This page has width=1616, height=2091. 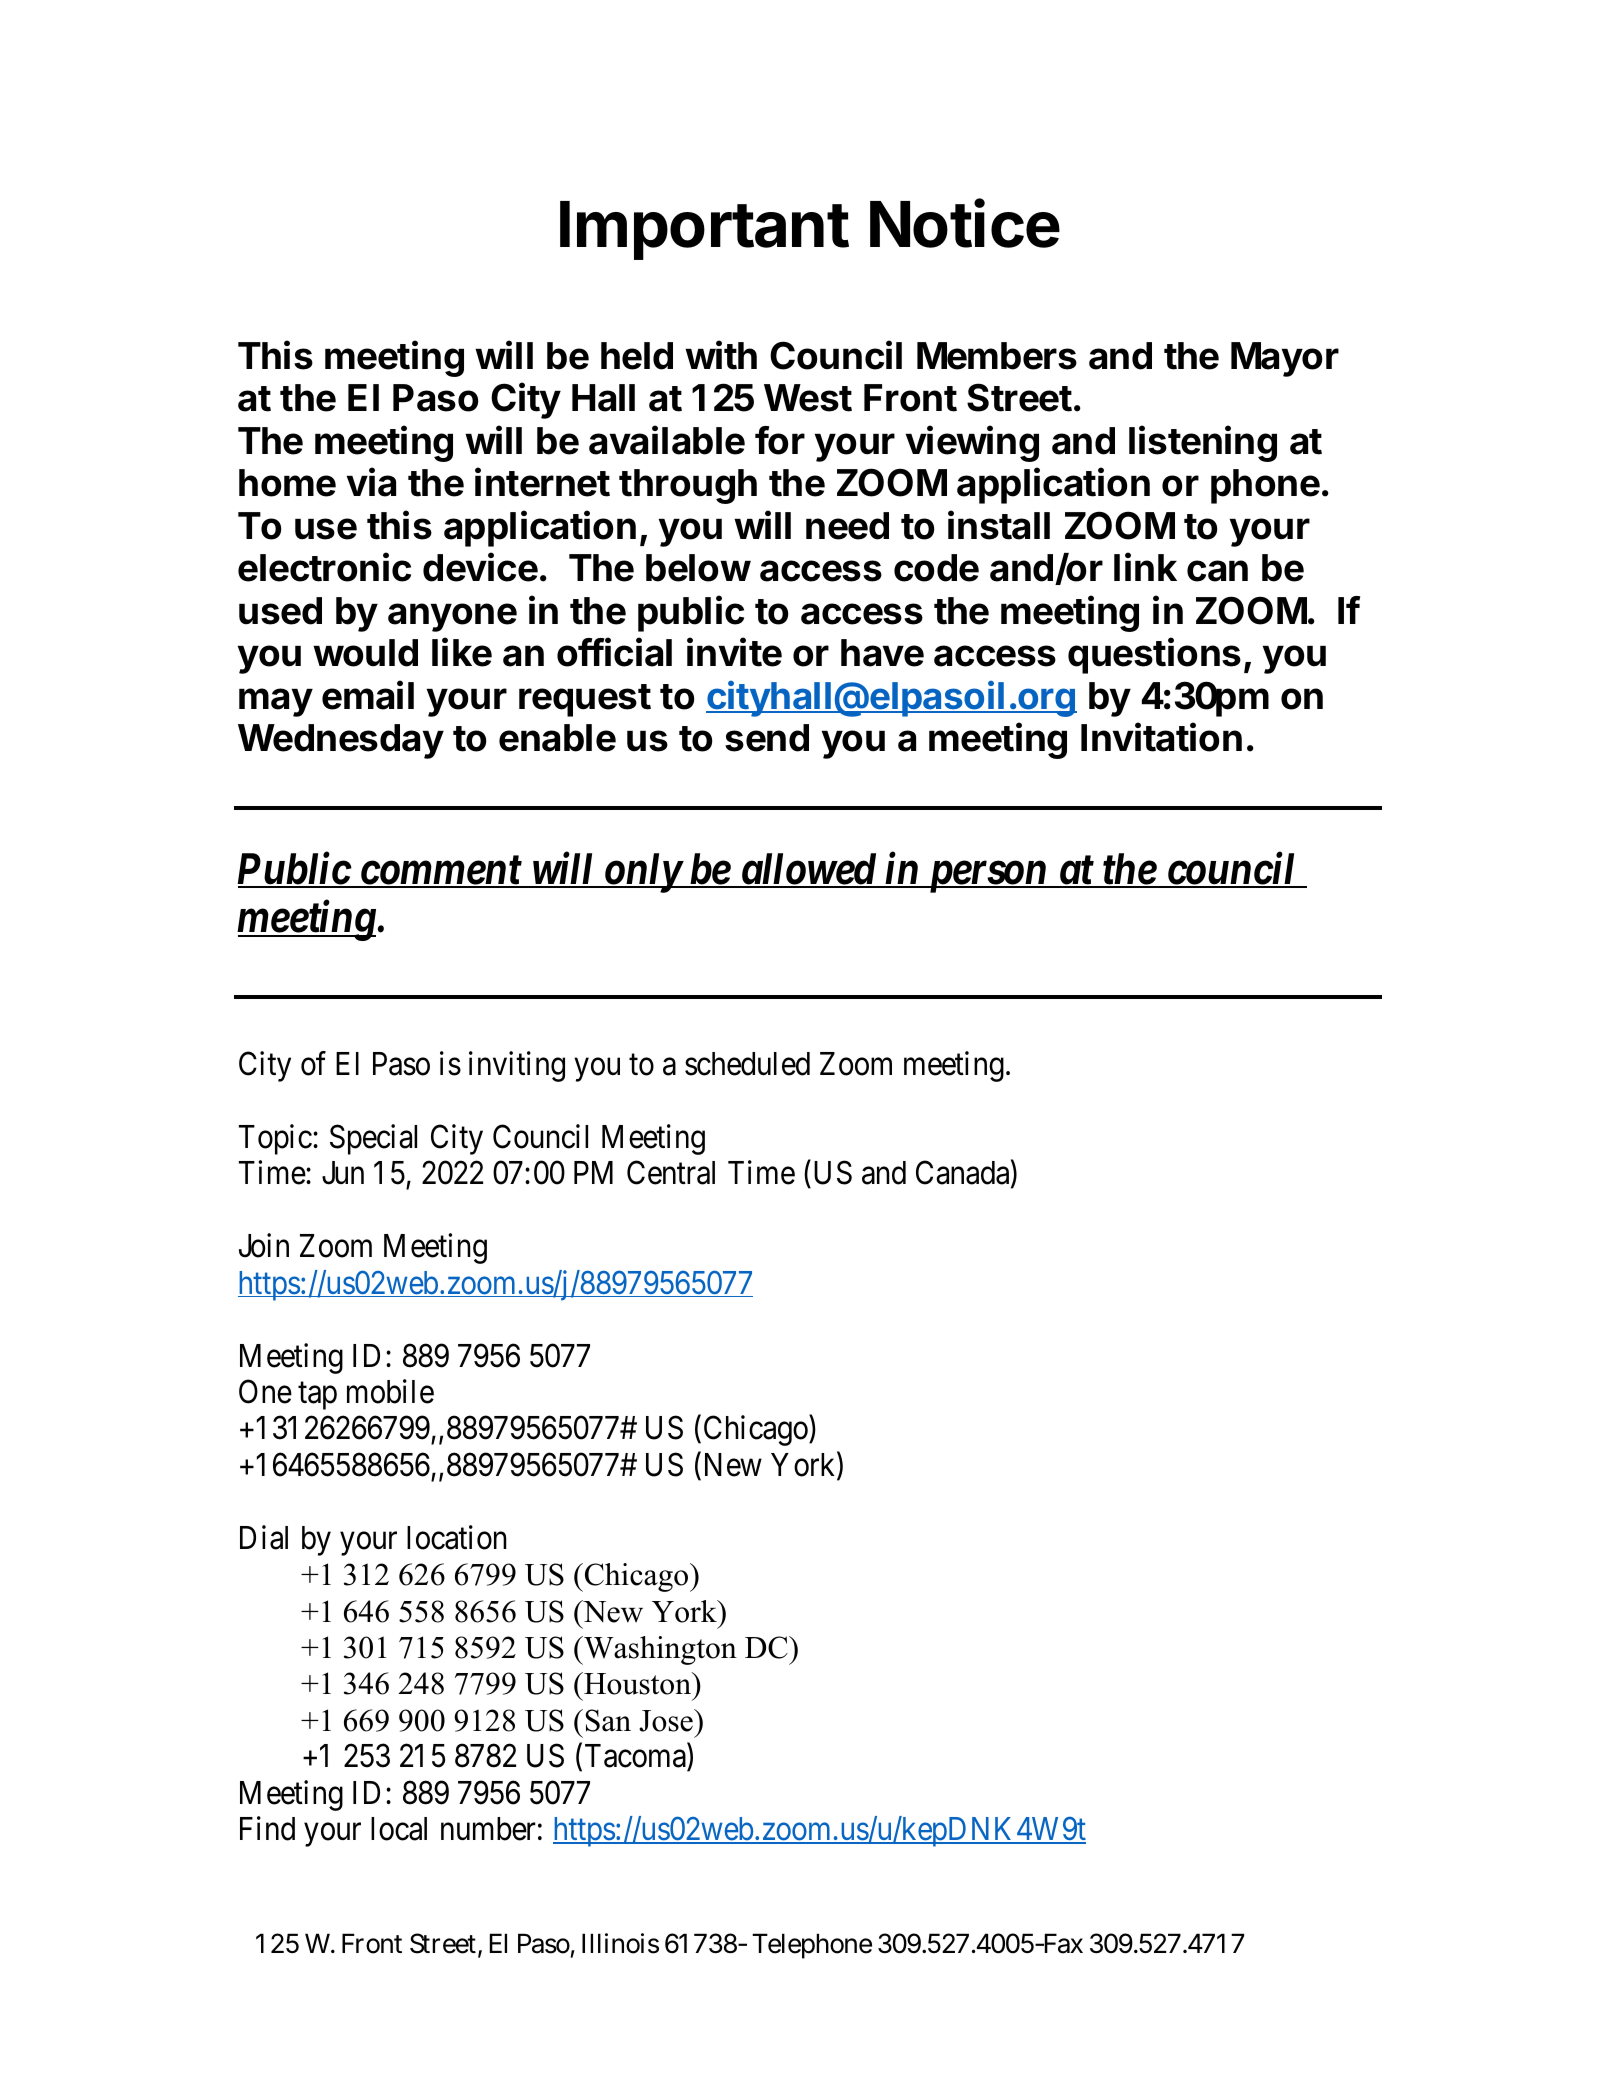 What do you see at coordinates (808, 870) in the page?
I see `allowed` at bounding box center [808, 870].
